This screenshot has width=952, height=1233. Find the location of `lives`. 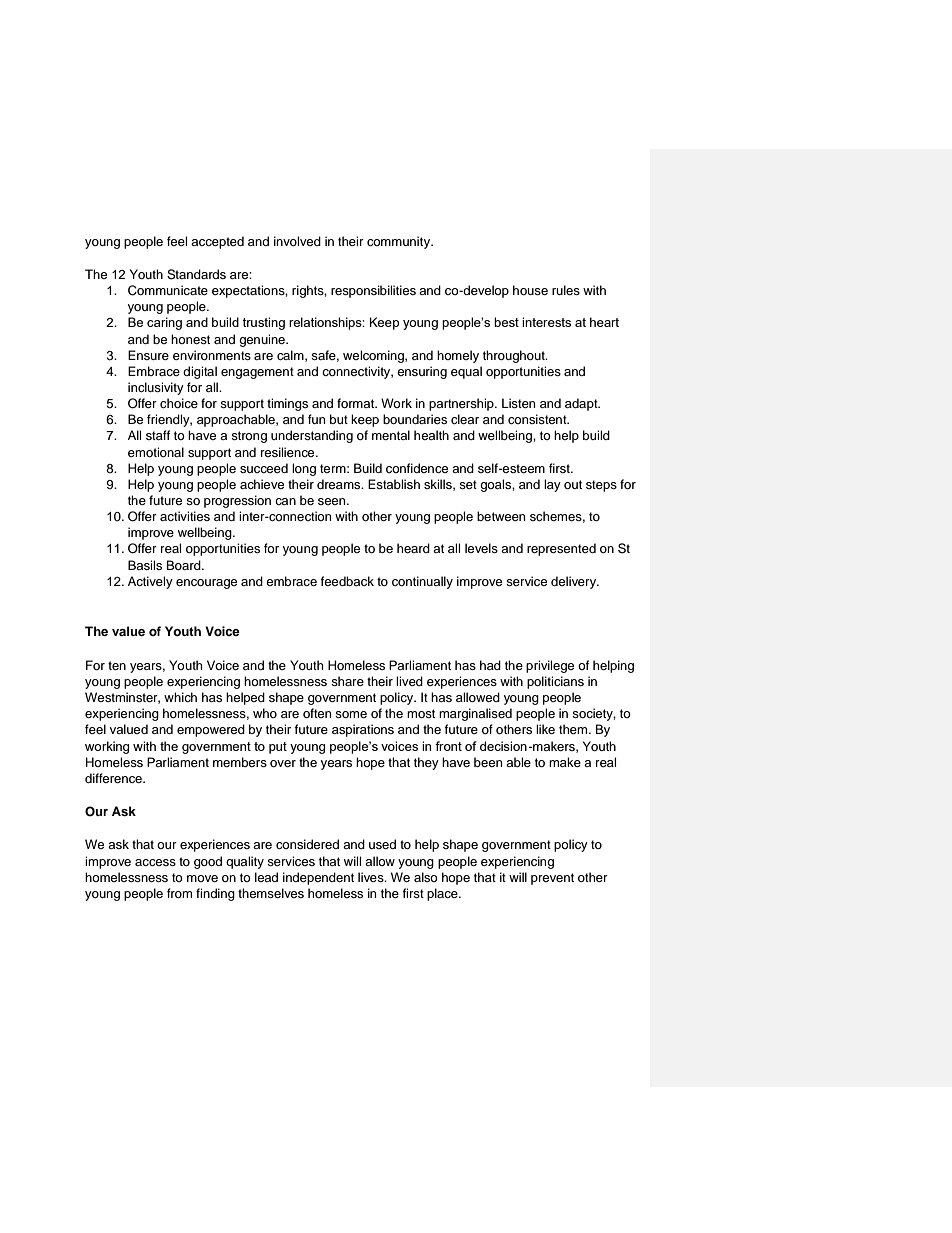

lives is located at coordinates (372, 877).
